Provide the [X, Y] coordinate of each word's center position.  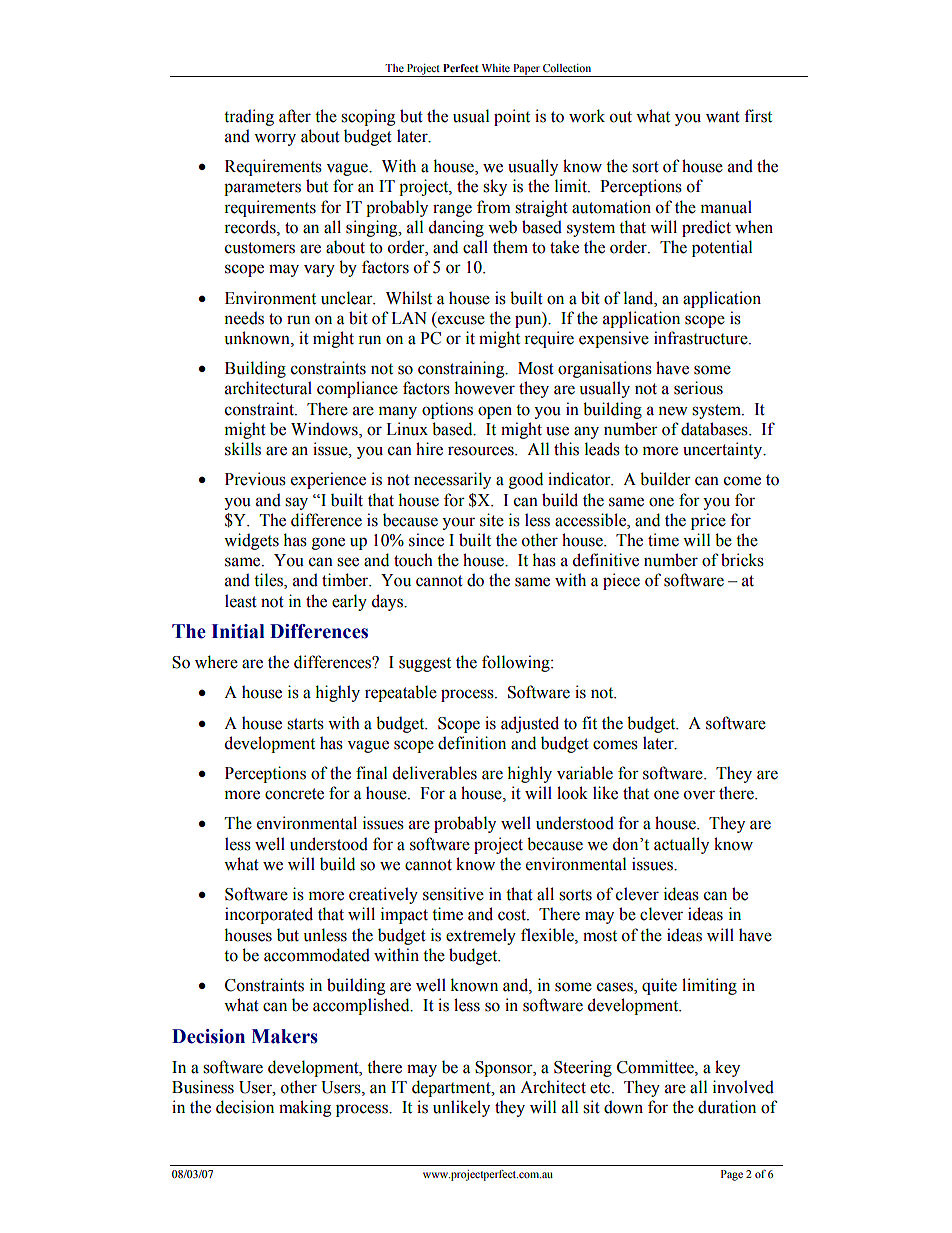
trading [249, 117]
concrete [294, 794]
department [452, 1088]
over [699, 795]
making [305, 1108]
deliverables [435, 773]
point [512, 117]
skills [243, 449]
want [723, 117]
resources [482, 451]
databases [715, 429]
